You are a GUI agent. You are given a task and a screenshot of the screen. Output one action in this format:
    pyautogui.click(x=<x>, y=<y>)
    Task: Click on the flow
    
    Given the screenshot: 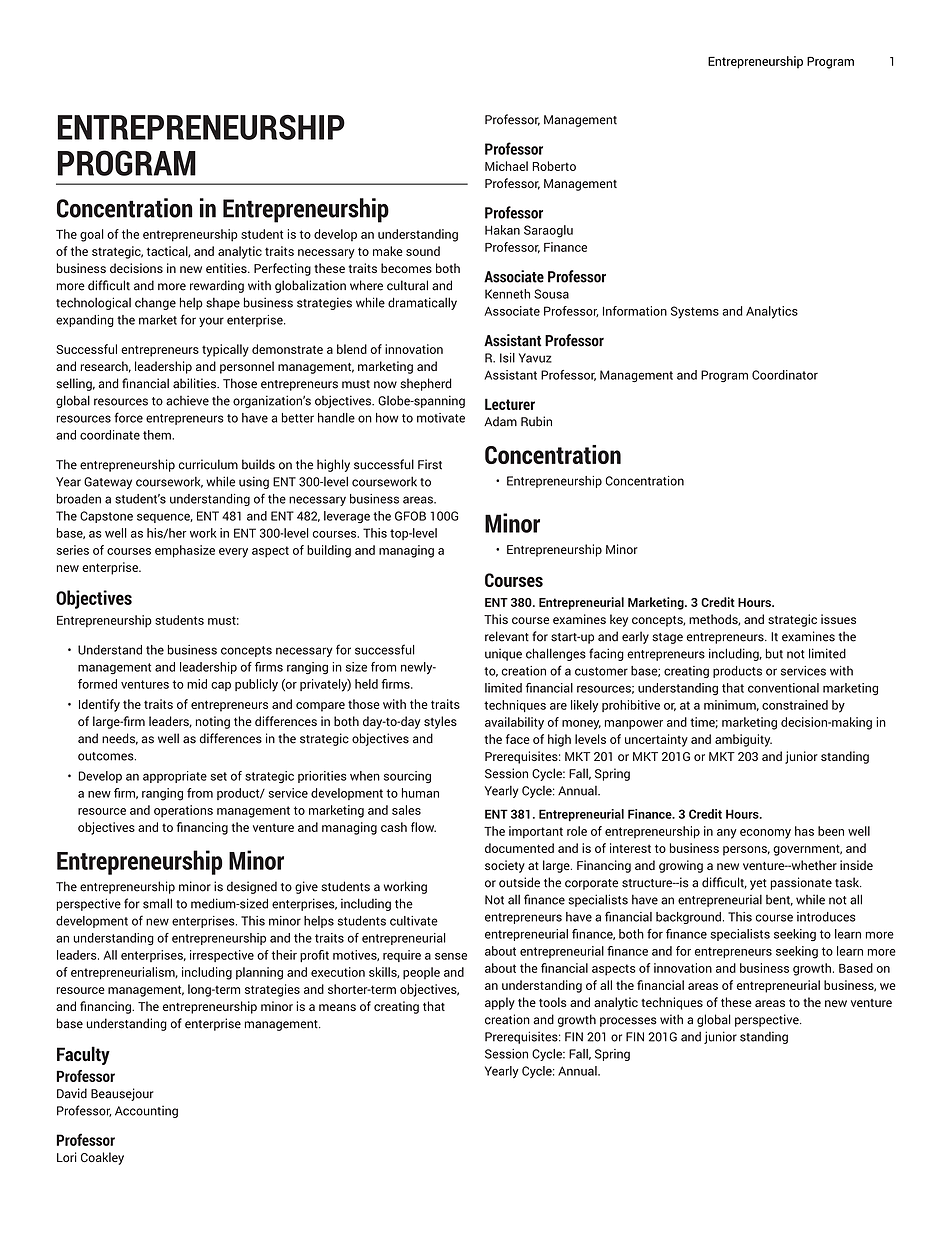 What is the action you would take?
    pyautogui.click(x=423, y=827)
